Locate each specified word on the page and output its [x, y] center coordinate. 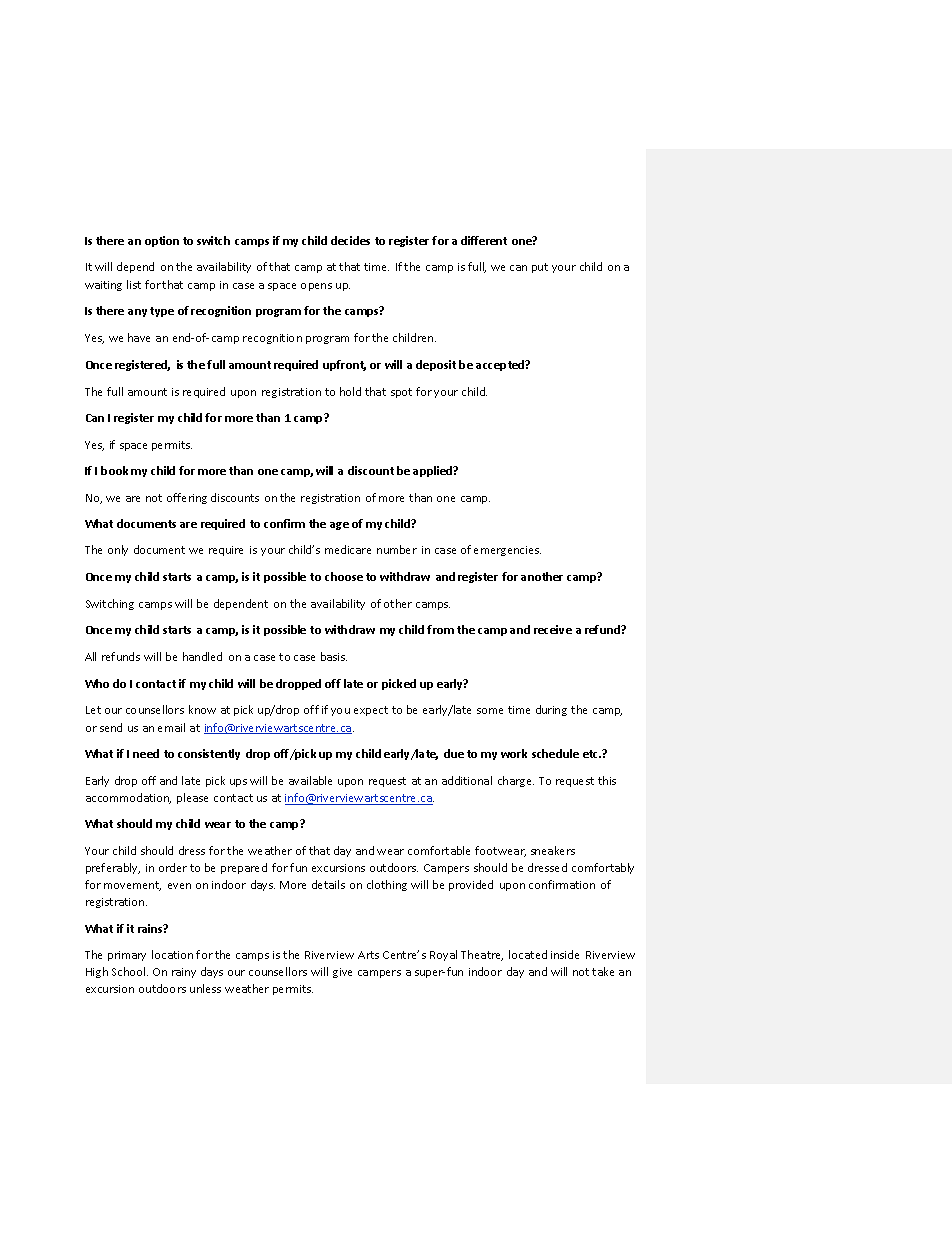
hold [350, 391]
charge [516, 781]
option [162, 241]
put [540, 268]
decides [350, 240]
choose [344, 576]
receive [553, 629]
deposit [436, 365]
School [130, 971]
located [528, 954]
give [342, 973]
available [310, 780]
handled [202, 656]
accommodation [128, 798]
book [114, 470]
